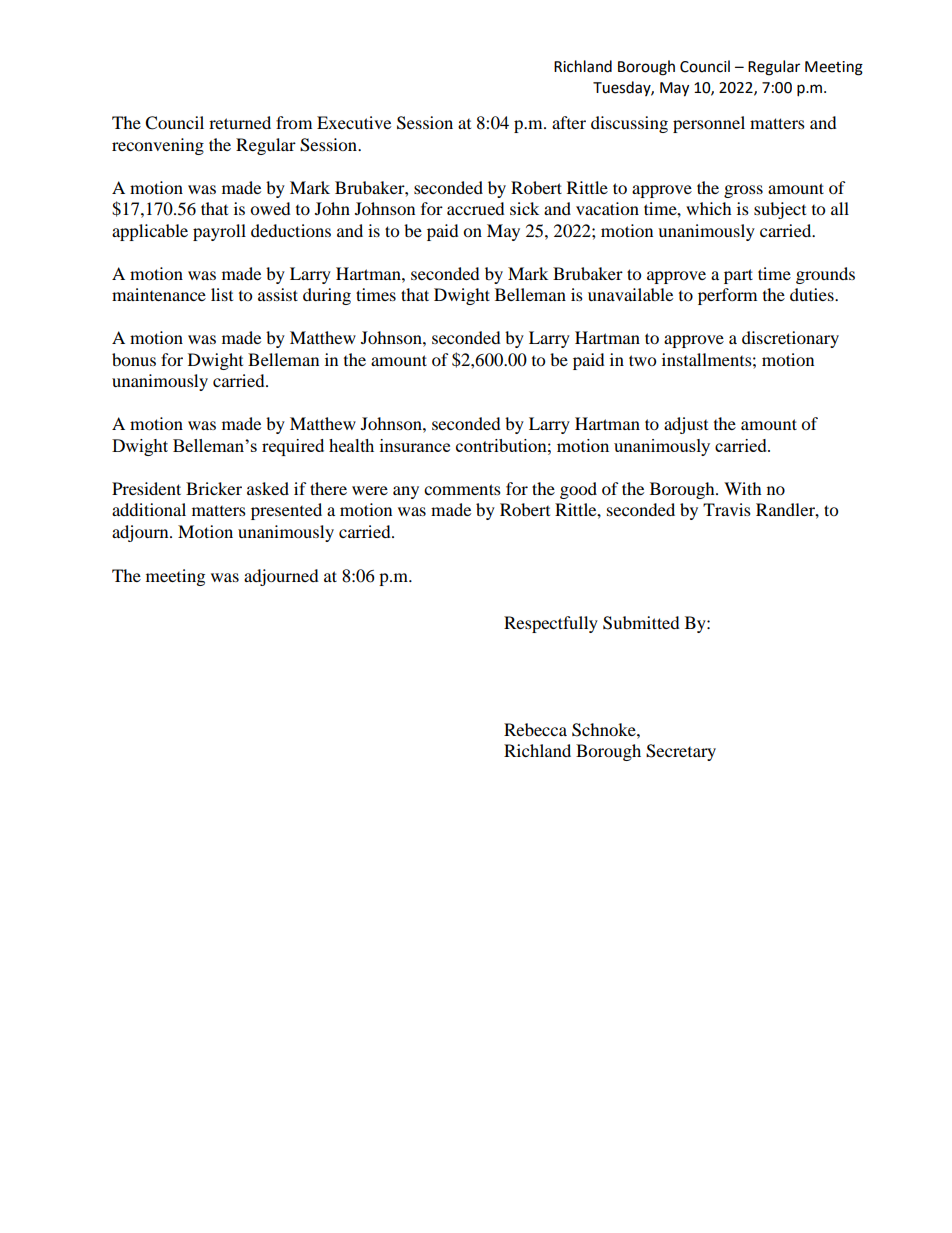 The image size is (952, 1233). Describe the element at coordinates (535, 729) in the image. I see `Rebecca` at that location.
